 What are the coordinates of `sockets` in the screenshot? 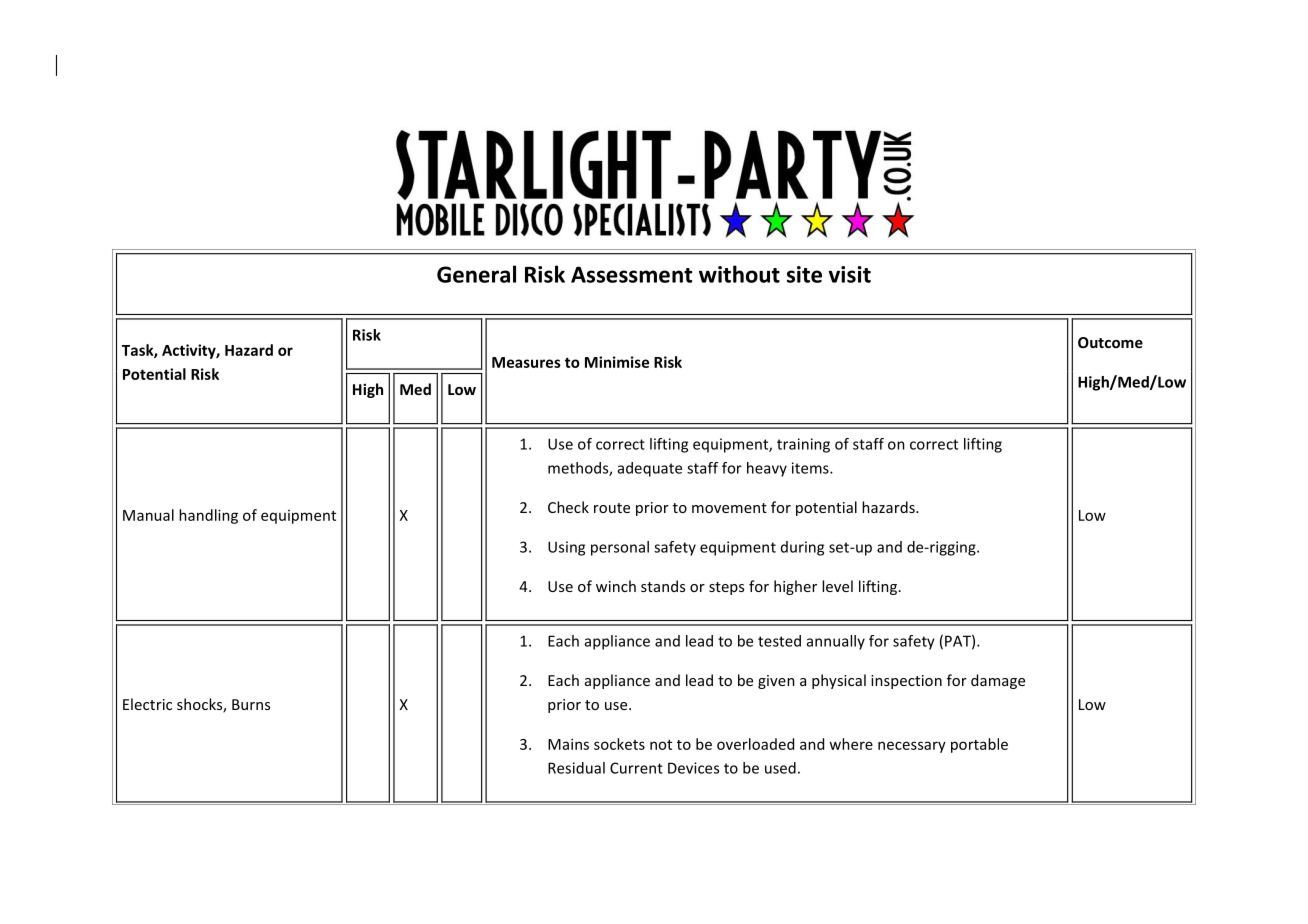 It's located at (619, 744).
